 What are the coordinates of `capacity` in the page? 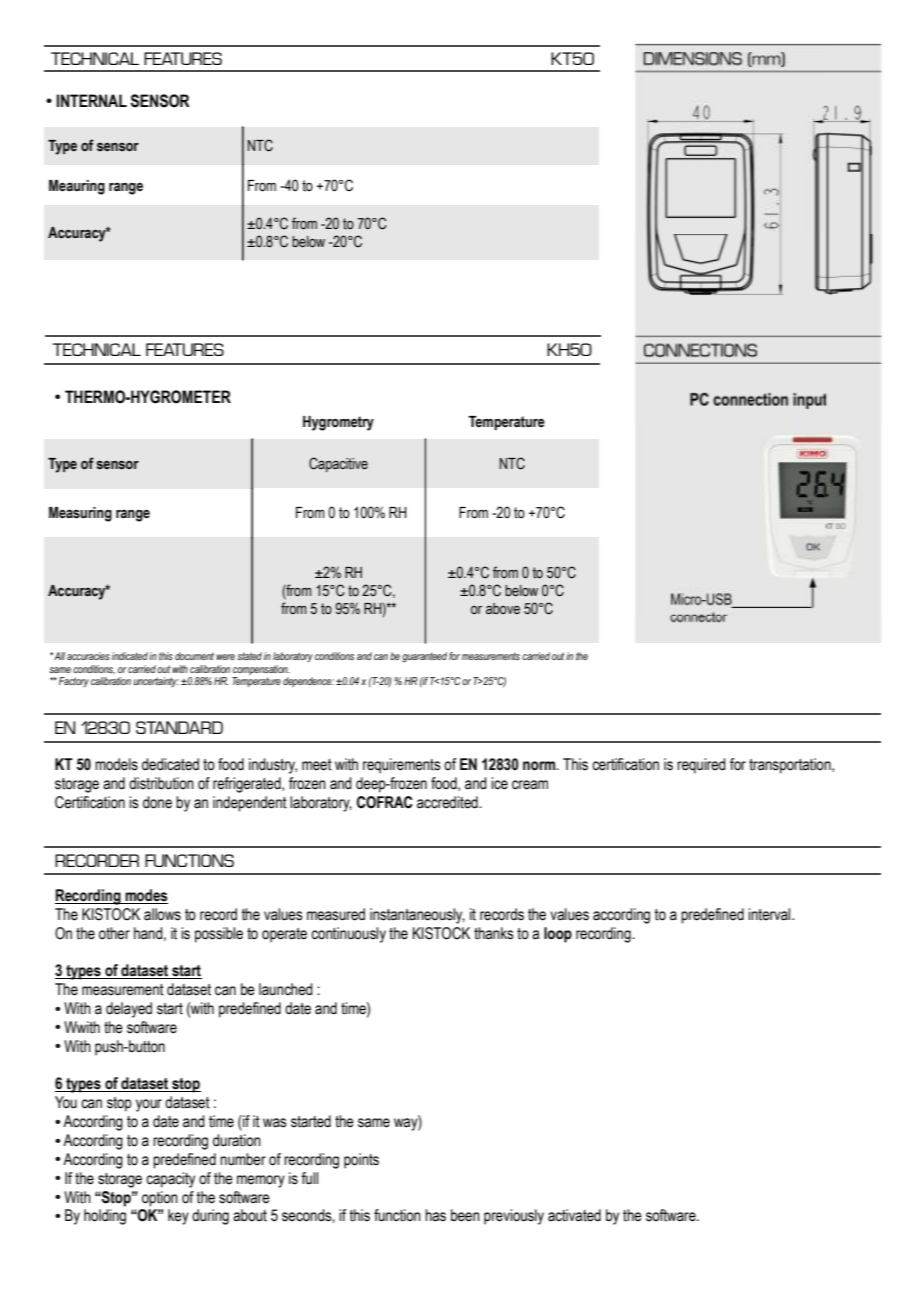 It's located at (170, 1180).
